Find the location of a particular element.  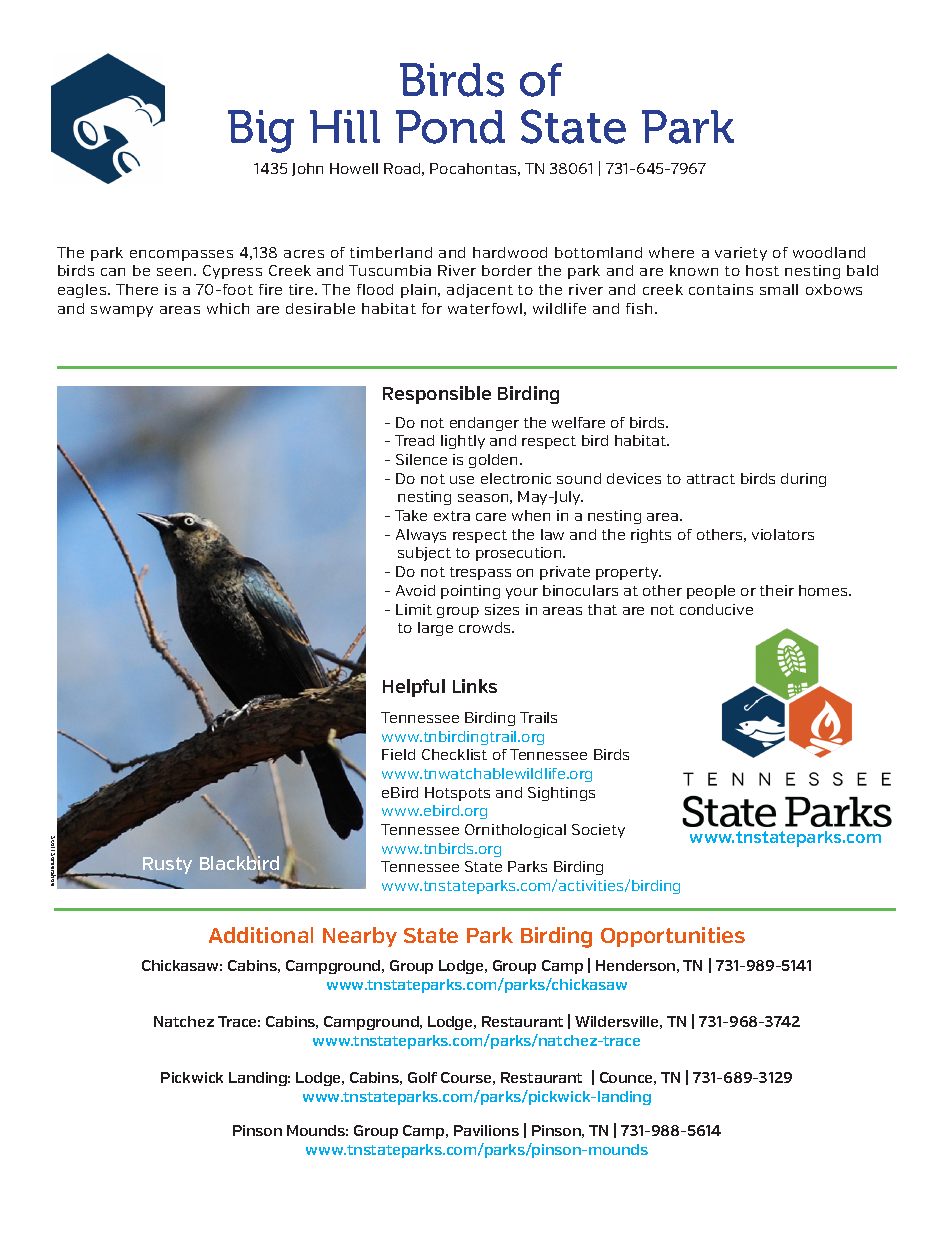

Opportunities is located at coordinates (673, 937).
